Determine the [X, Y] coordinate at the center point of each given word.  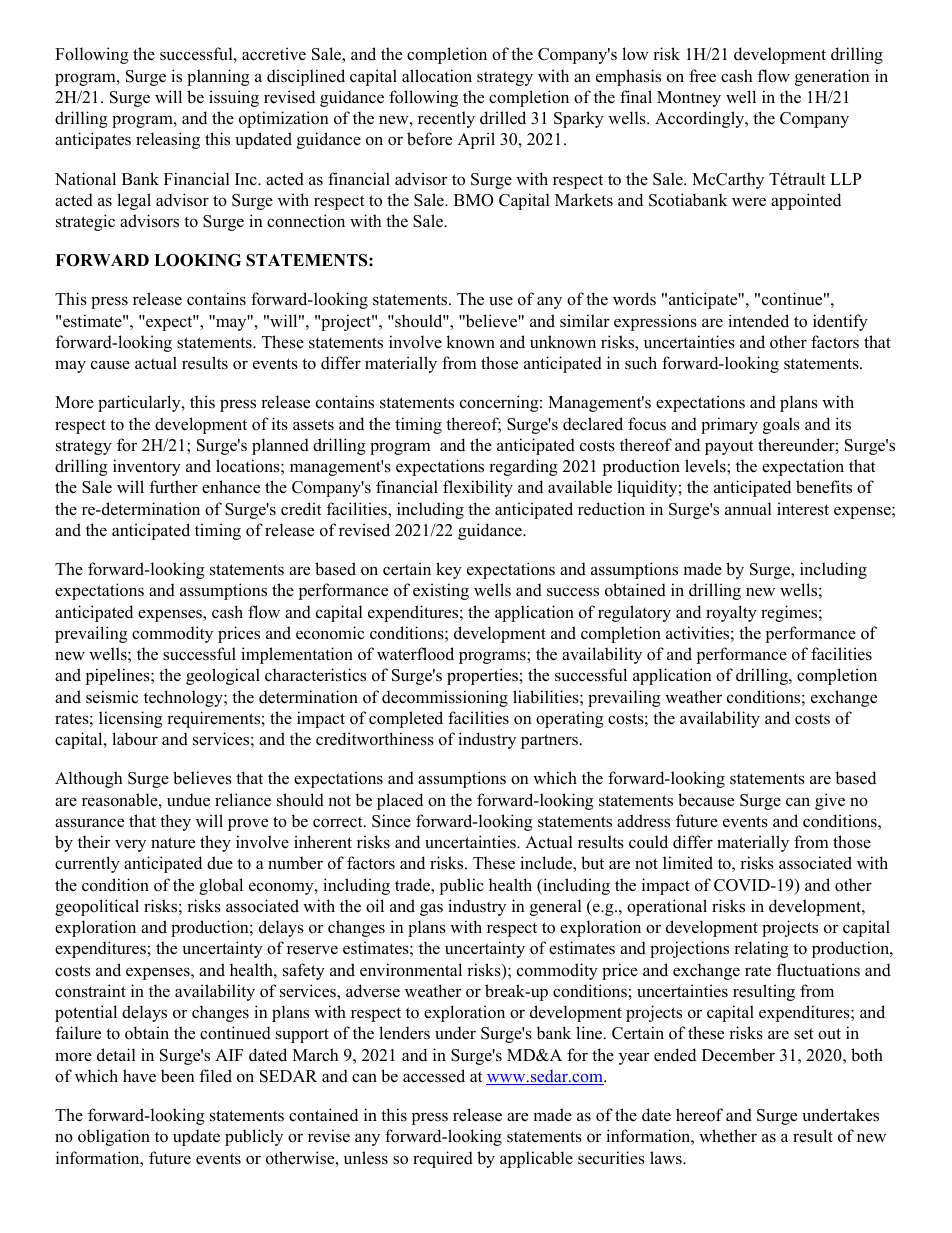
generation [832, 77]
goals [781, 425]
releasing [168, 140]
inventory [147, 467]
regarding [523, 467]
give [830, 801]
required [443, 1159]
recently [446, 119]
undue [188, 800]
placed [400, 801]
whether [728, 1136]
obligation [114, 1137]
